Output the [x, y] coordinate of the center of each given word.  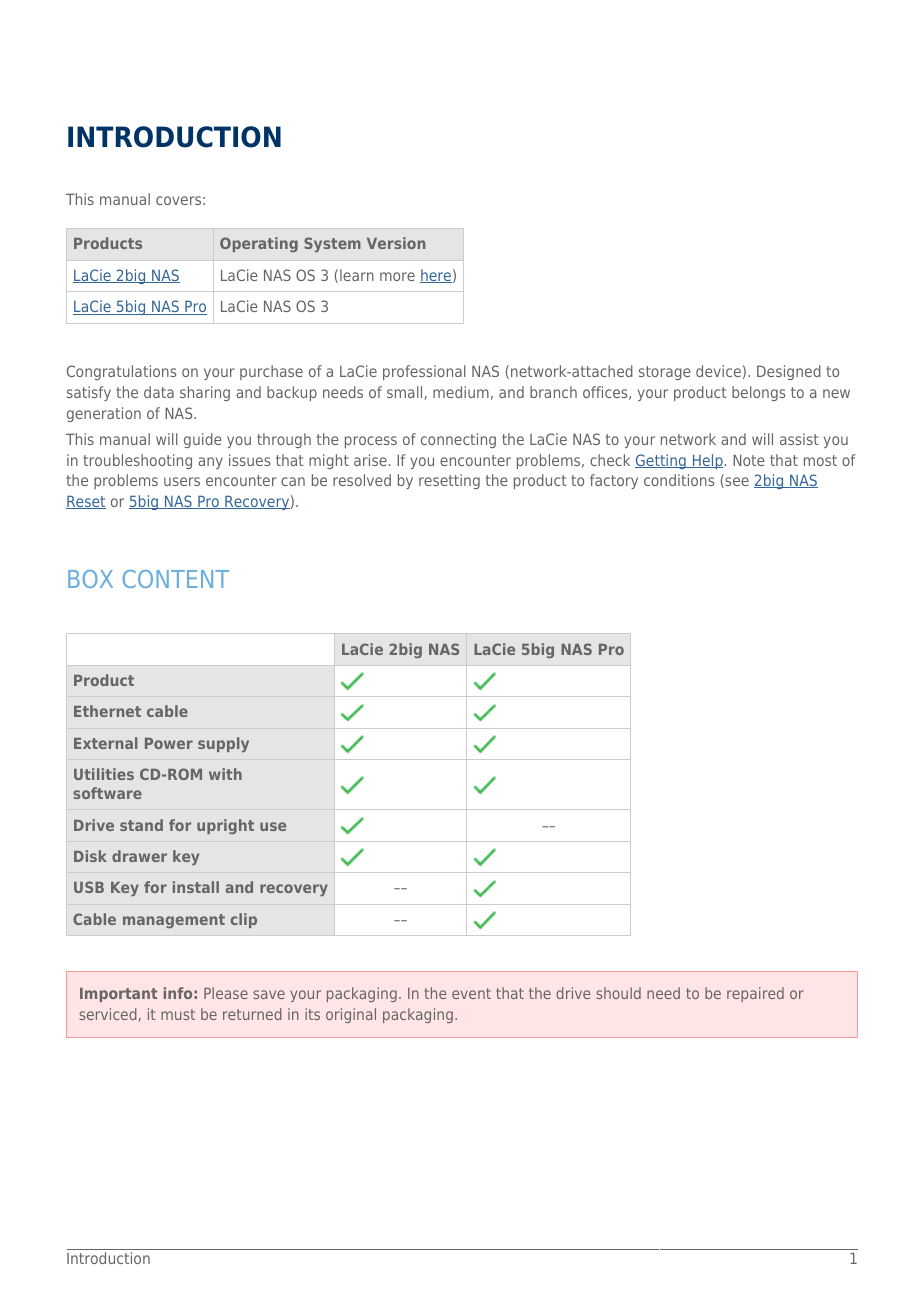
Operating [259, 244]
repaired [755, 994]
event [471, 993]
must [178, 1014]
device [718, 371]
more [397, 276]
